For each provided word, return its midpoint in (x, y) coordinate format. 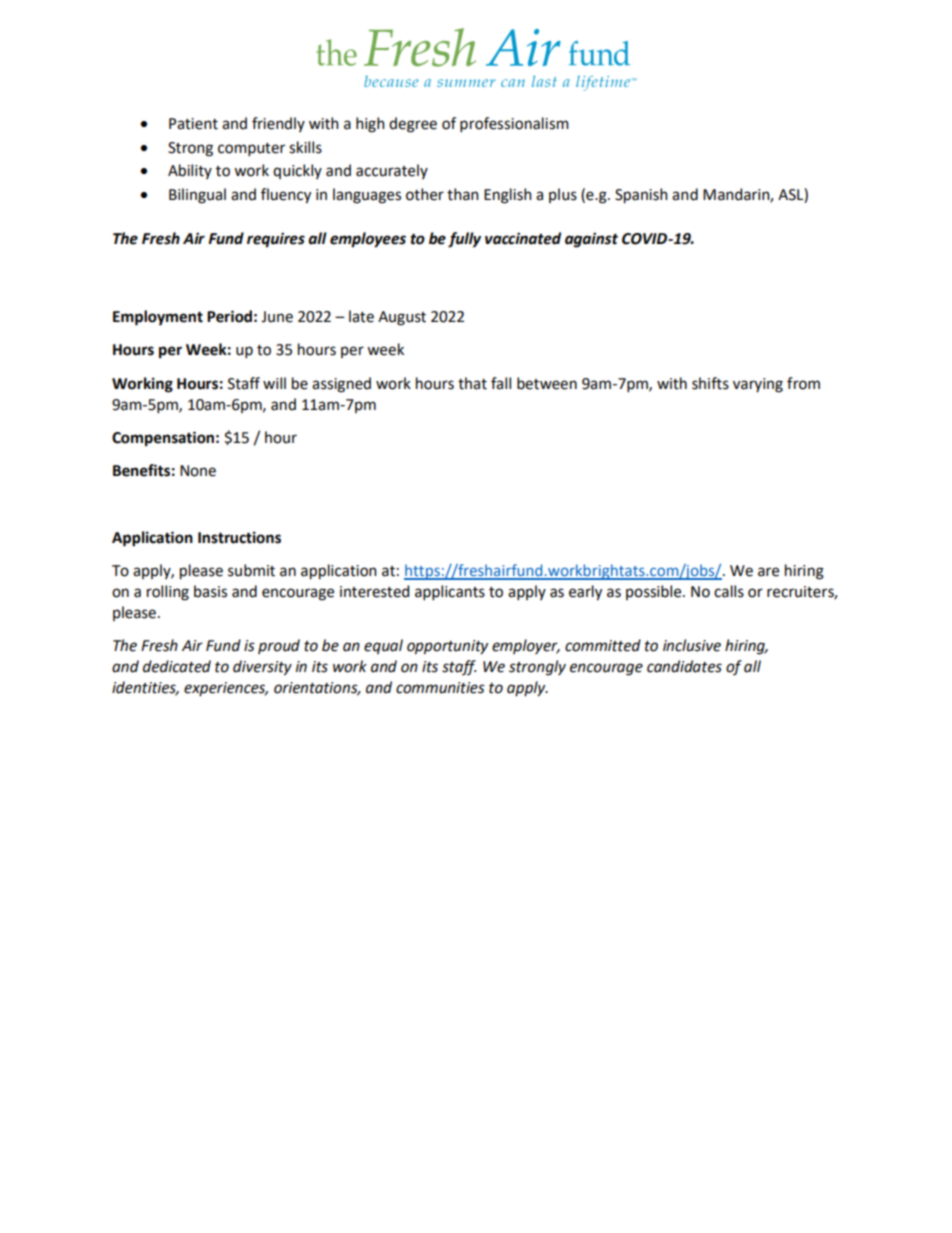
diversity (262, 668)
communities (440, 688)
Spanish (641, 196)
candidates (684, 666)
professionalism (514, 124)
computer (251, 149)
